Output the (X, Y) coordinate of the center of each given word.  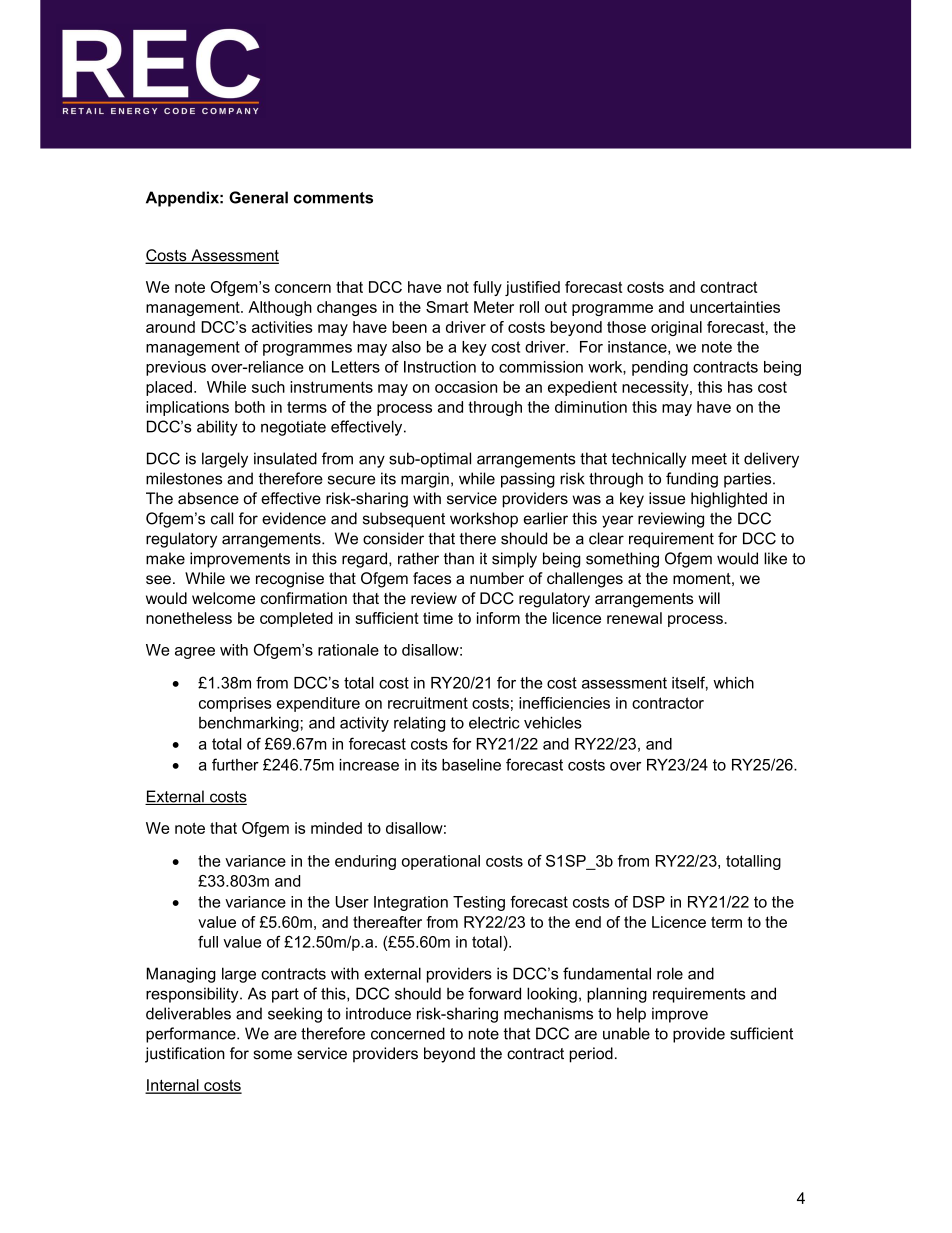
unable (626, 1033)
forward (494, 993)
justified (532, 288)
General (258, 197)
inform (498, 618)
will (709, 598)
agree (195, 653)
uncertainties (735, 307)
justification (185, 1055)
